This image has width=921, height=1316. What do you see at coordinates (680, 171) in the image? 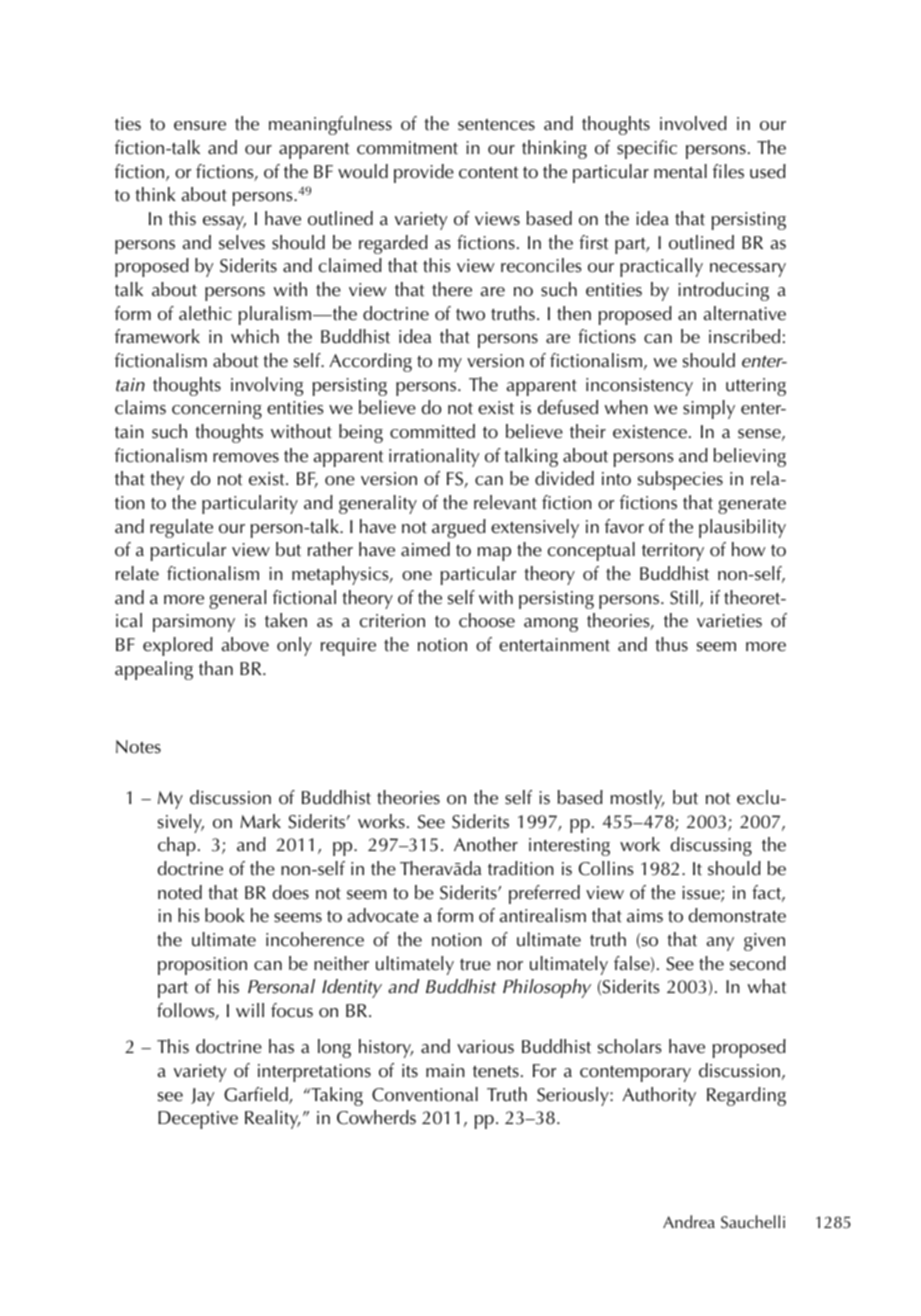
I see `mental` at bounding box center [680, 171].
